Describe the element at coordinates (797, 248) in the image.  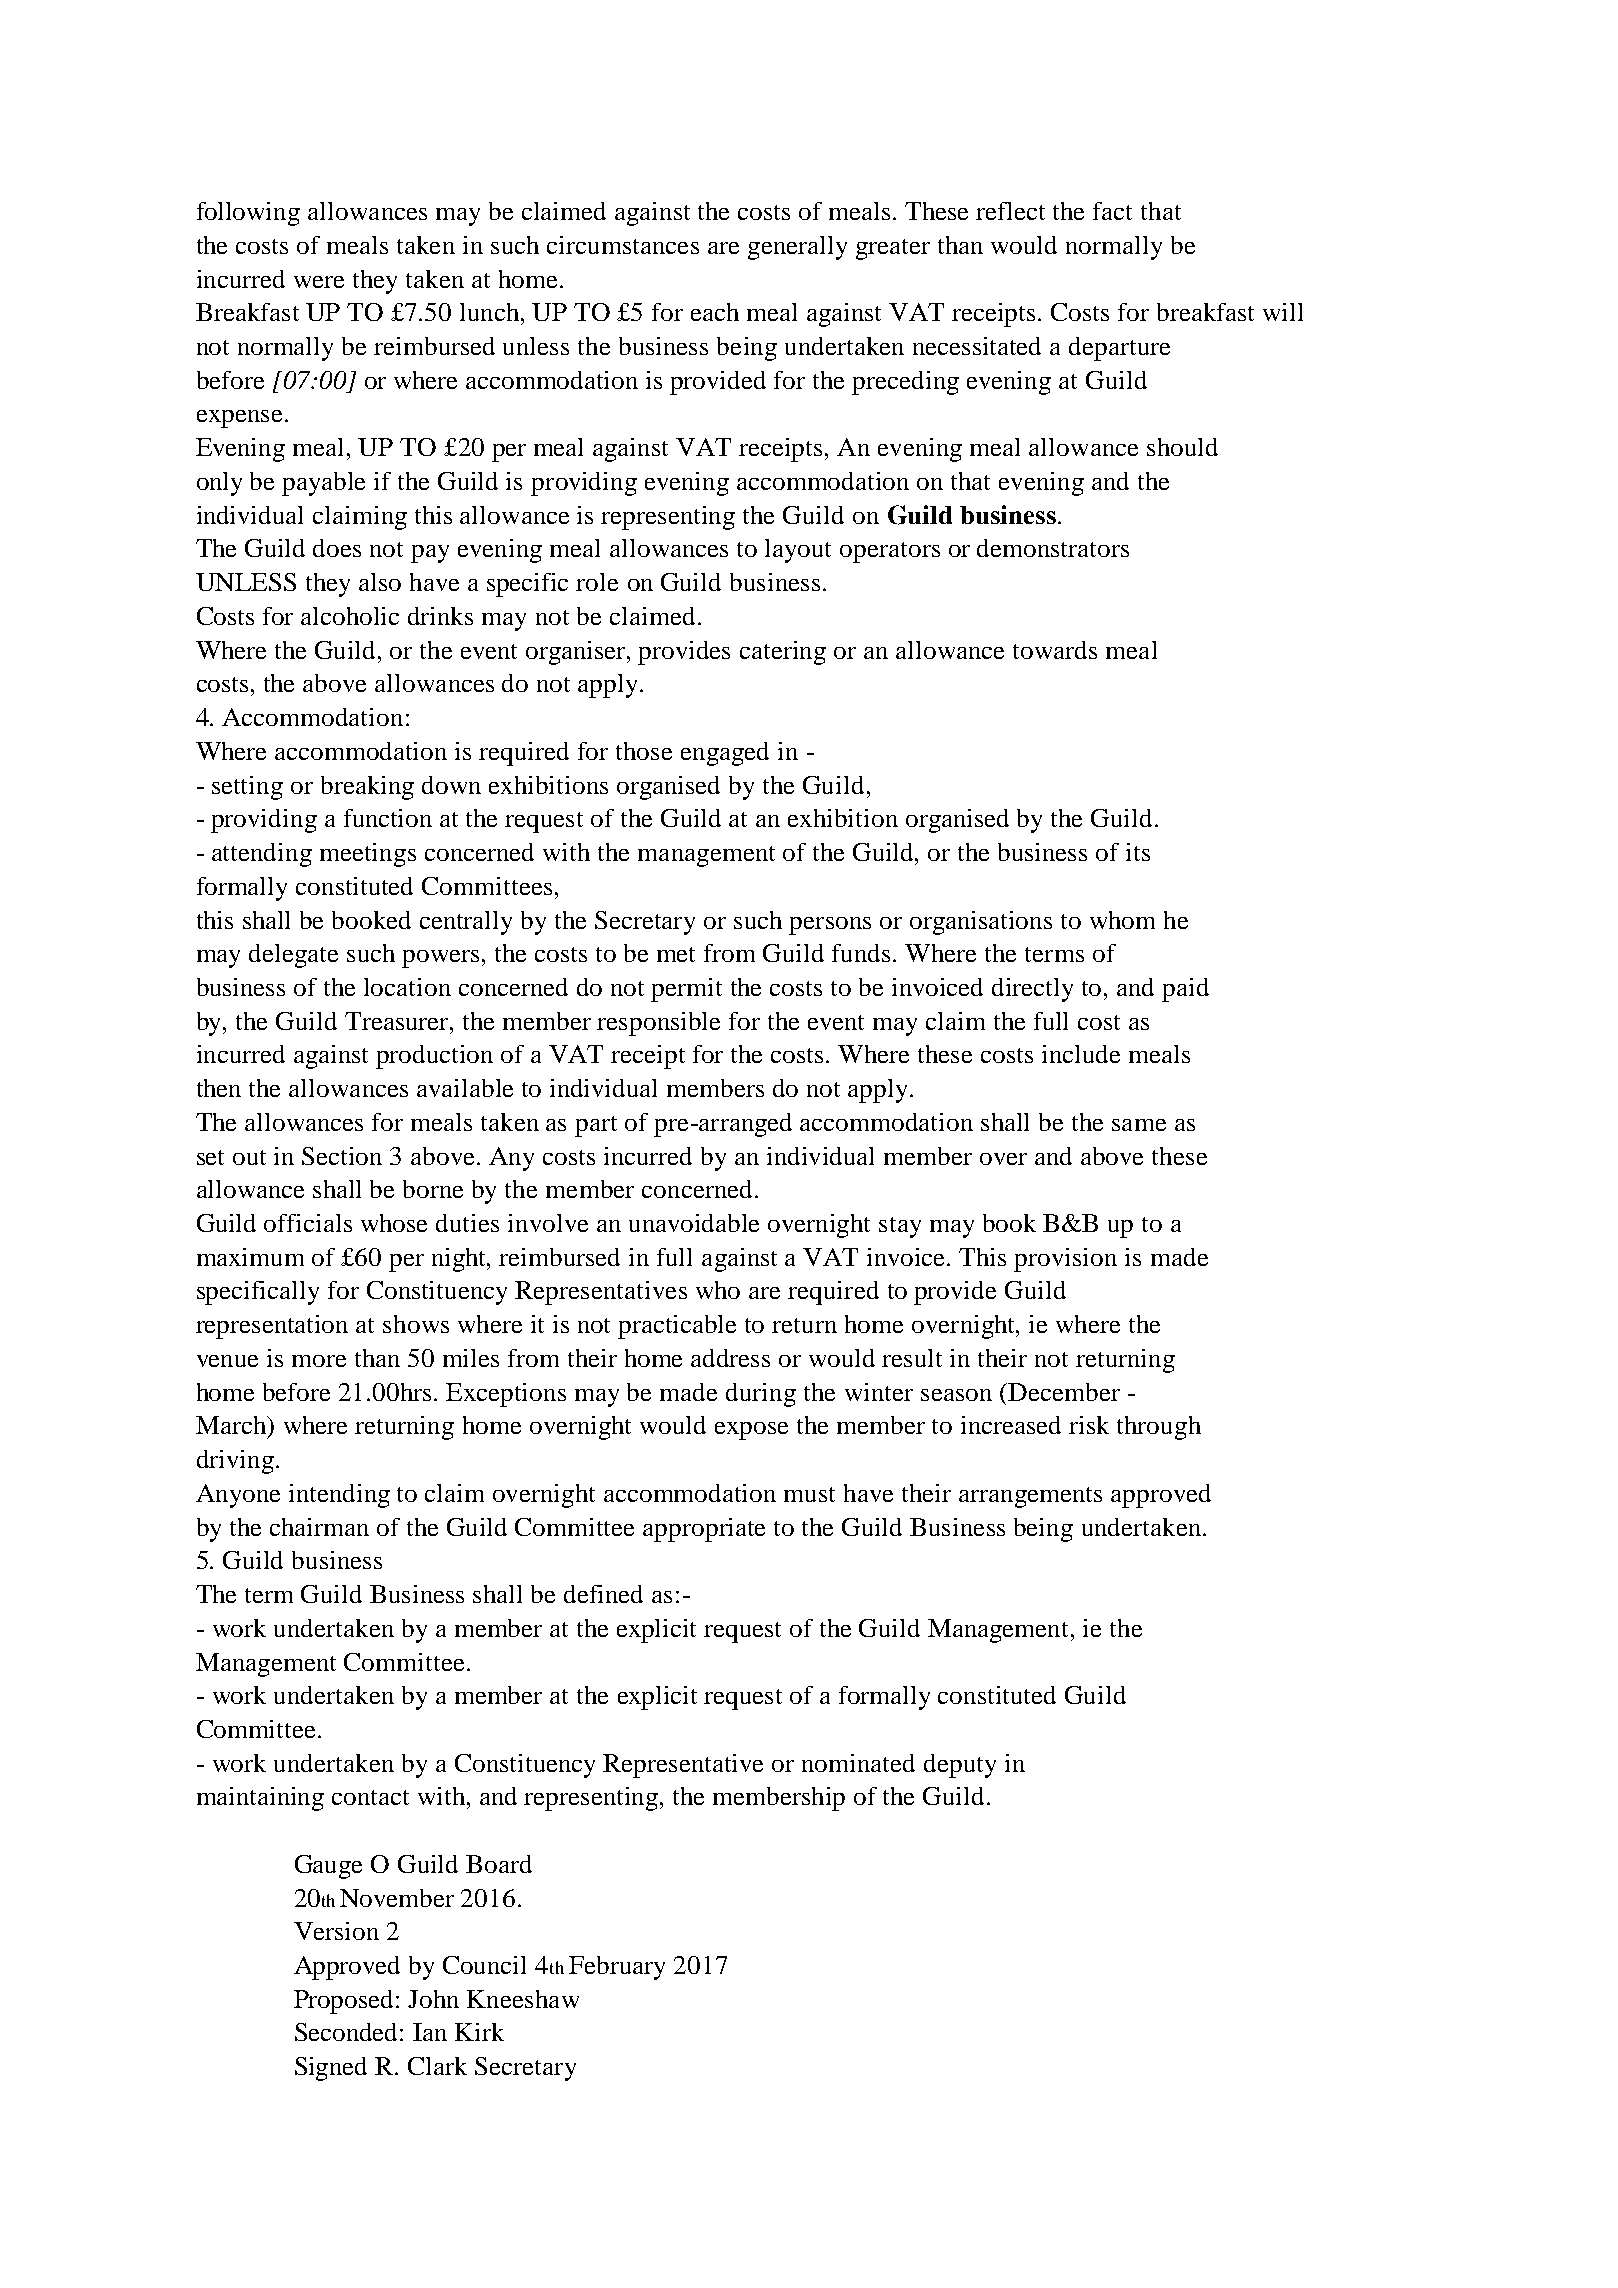
I see `generally` at that location.
